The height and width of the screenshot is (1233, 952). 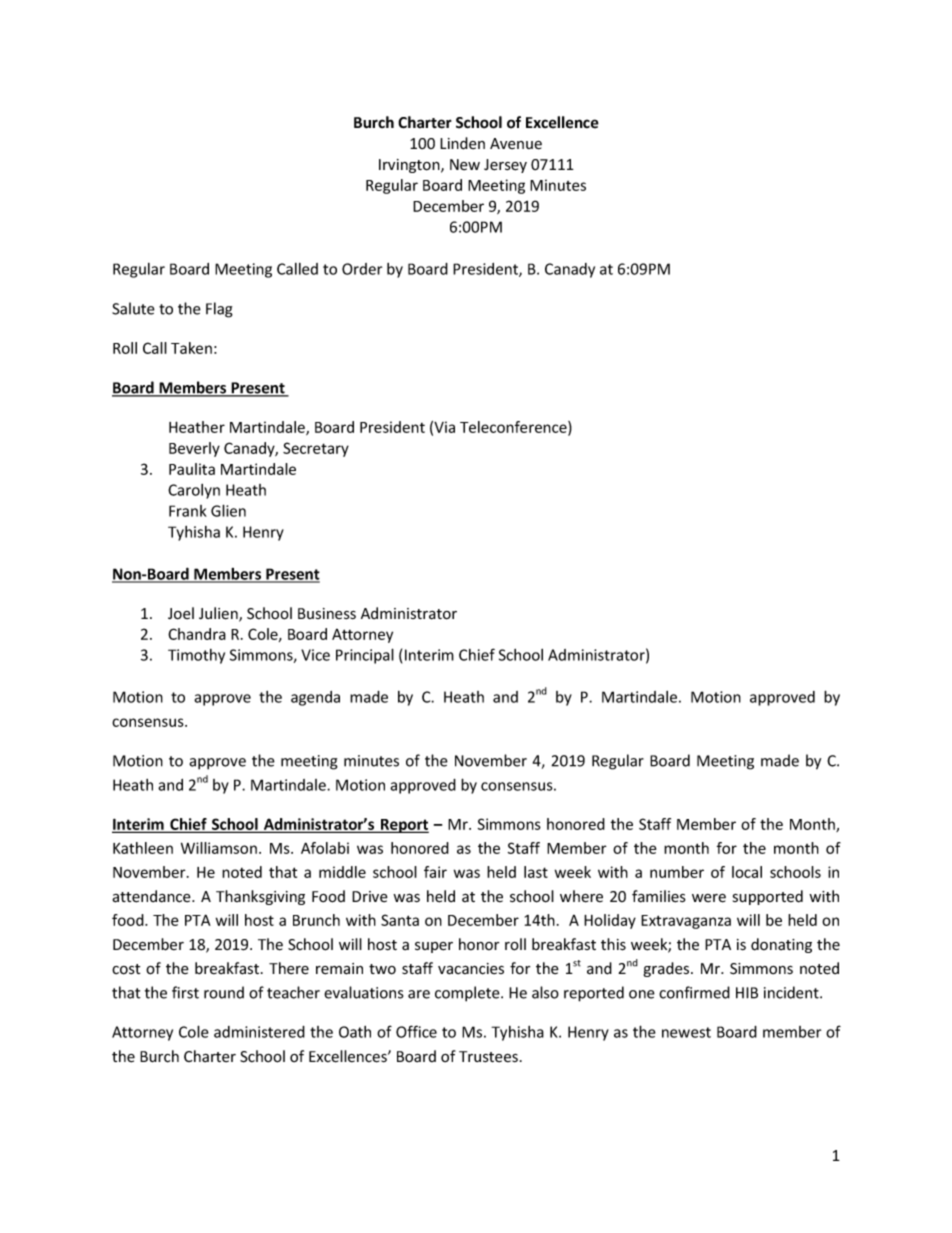 I want to click on Avenue, so click(x=516, y=144).
